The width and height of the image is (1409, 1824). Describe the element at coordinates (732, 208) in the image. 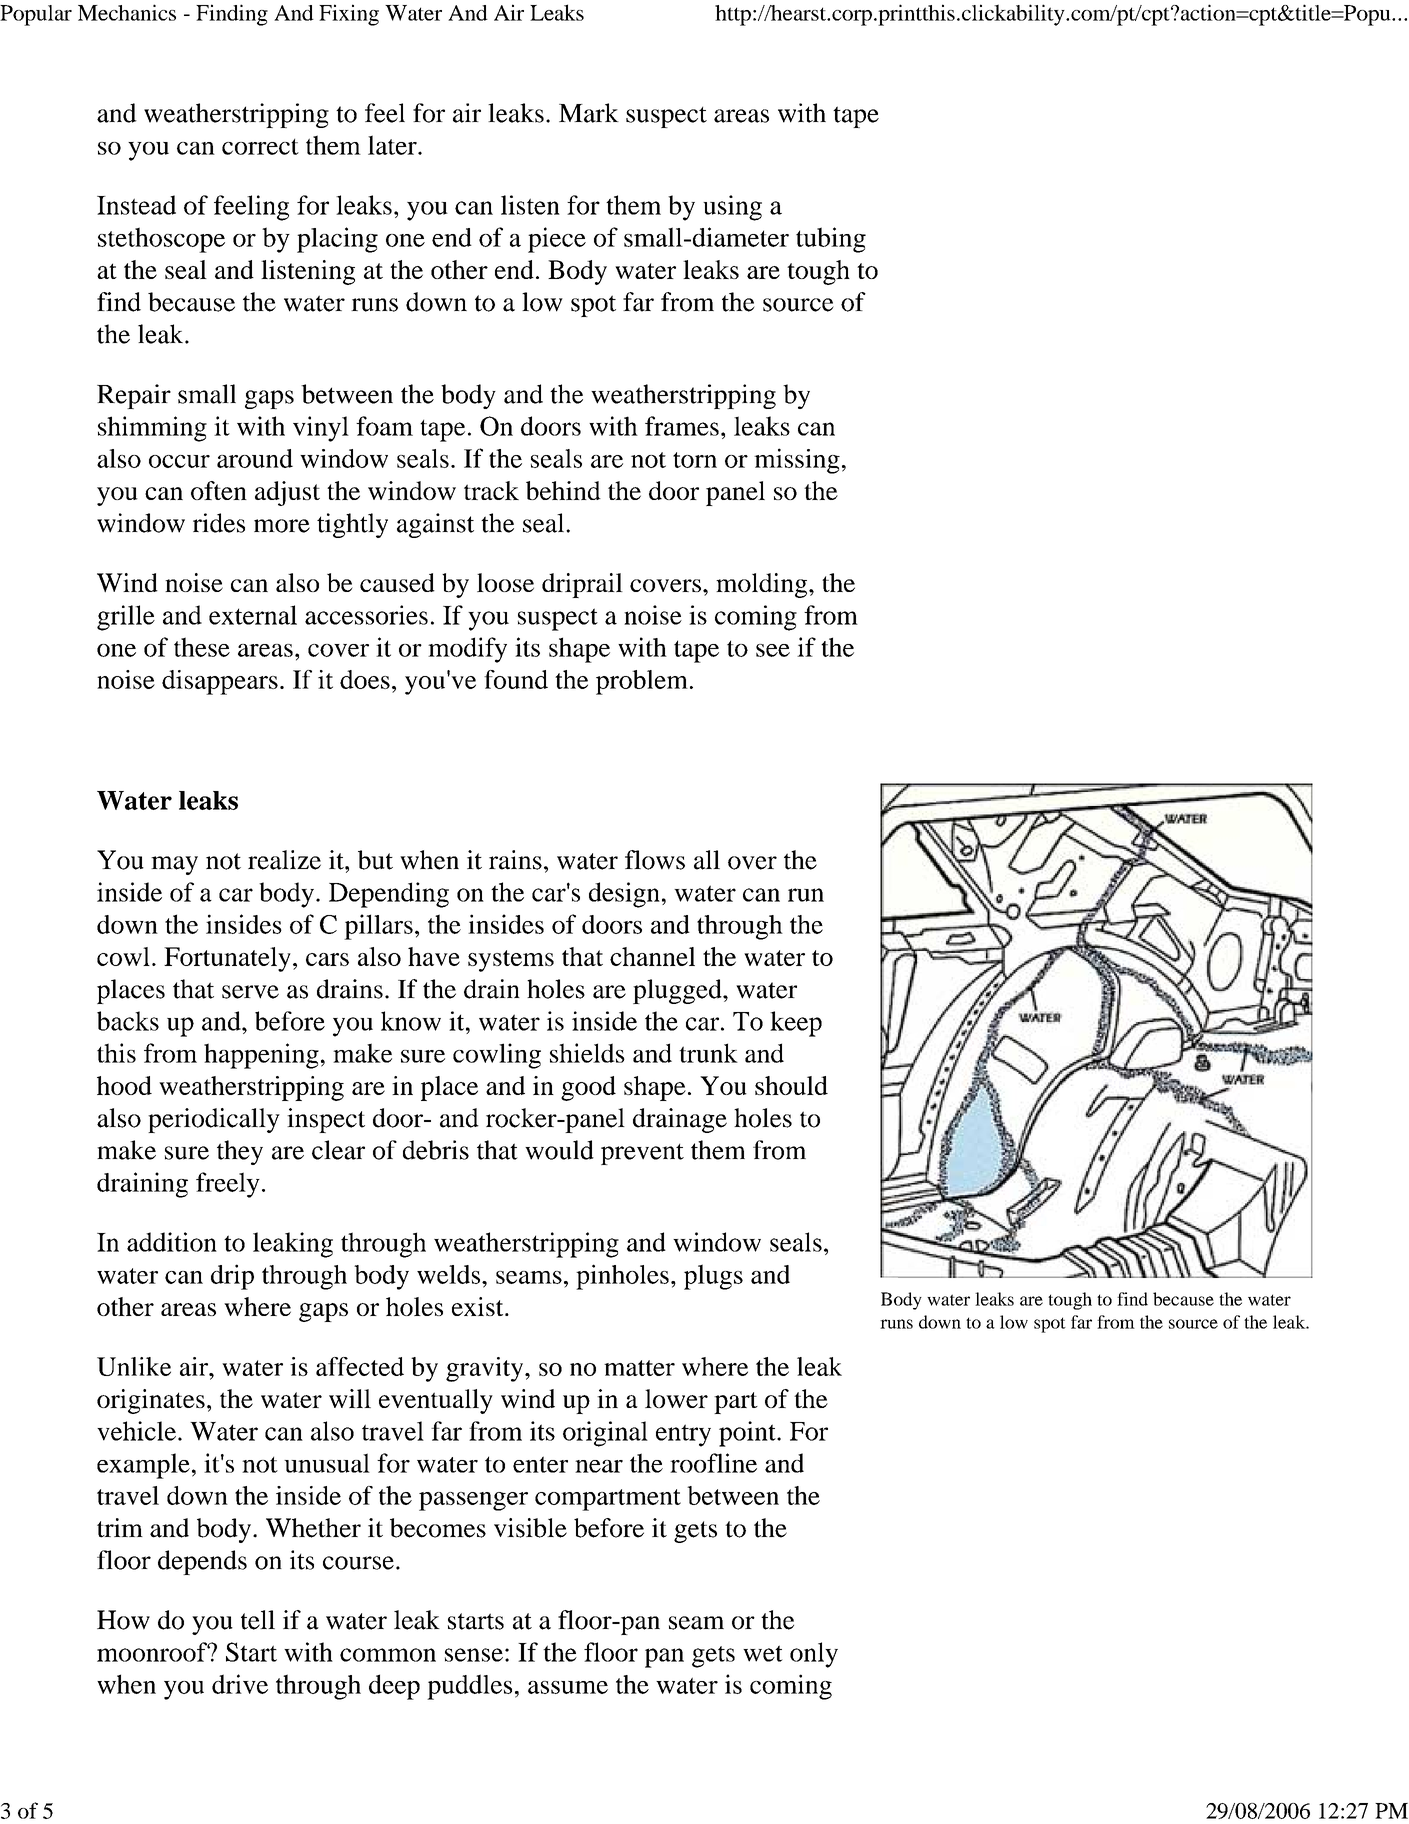

I see `using` at that location.
